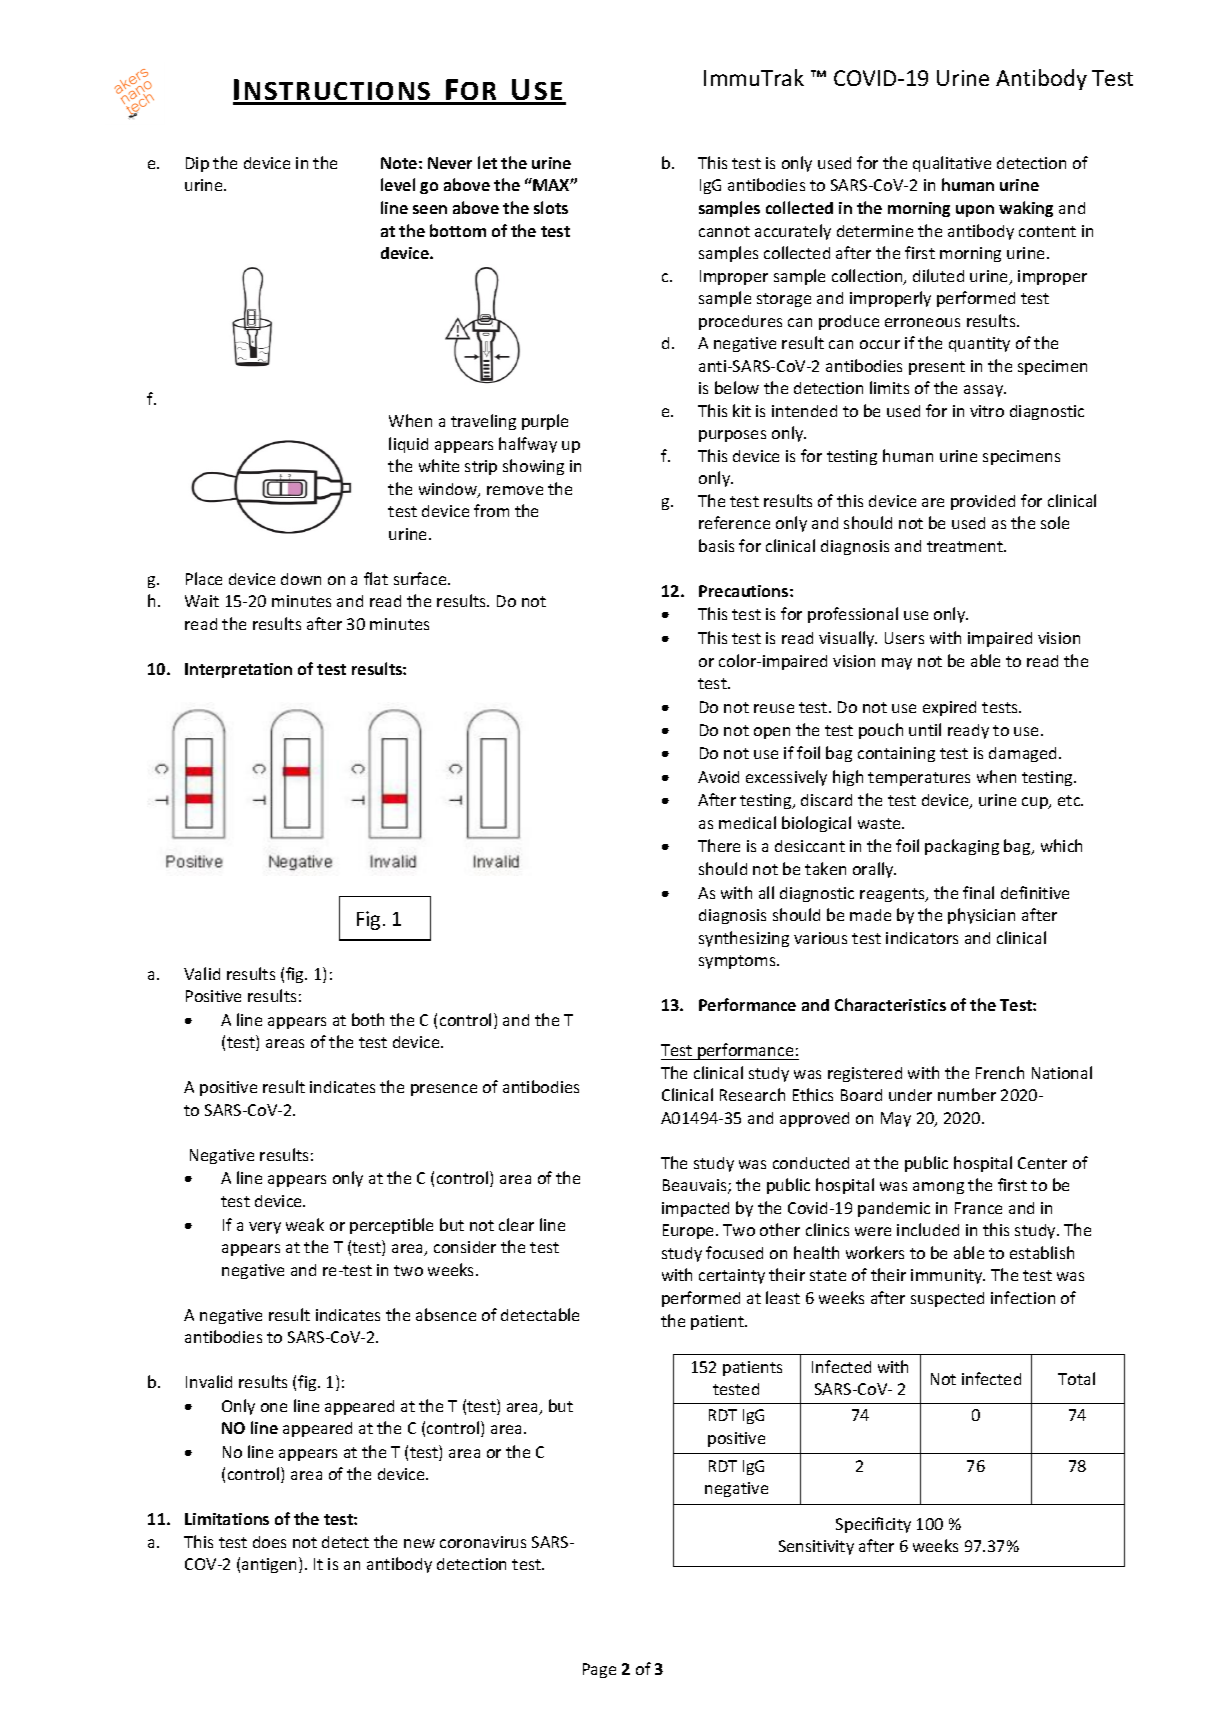 Image resolution: width=1221 pixels, height=1726 pixels. What do you see at coordinates (947, 1299) in the screenshot?
I see `suspected` at bounding box center [947, 1299].
